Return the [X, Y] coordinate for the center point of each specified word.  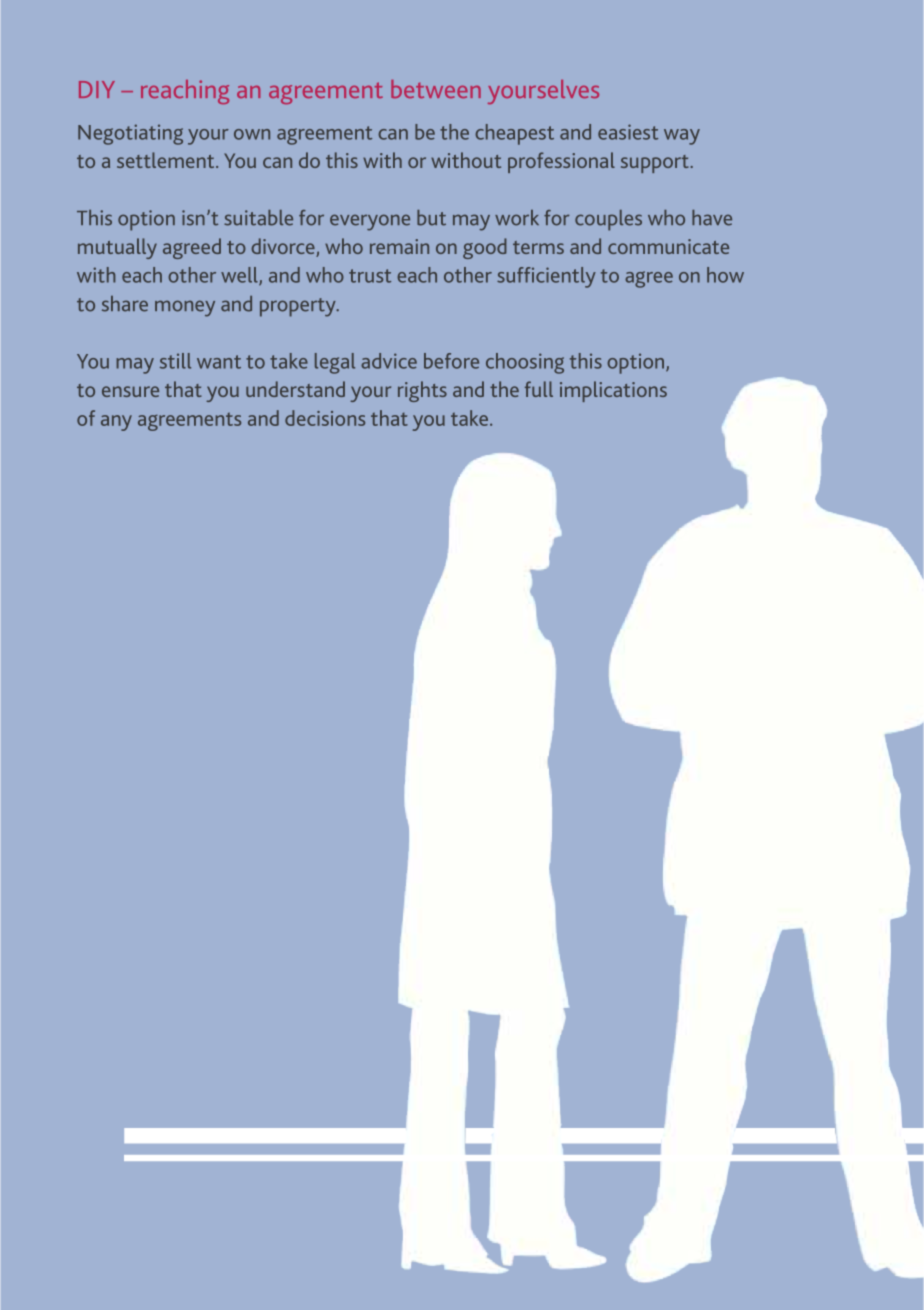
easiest [628, 132]
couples [608, 220]
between [436, 89]
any [116, 423]
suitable [258, 218]
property [299, 307]
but [431, 218]
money [185, 308]
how [725, 275]
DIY [97, 89]
